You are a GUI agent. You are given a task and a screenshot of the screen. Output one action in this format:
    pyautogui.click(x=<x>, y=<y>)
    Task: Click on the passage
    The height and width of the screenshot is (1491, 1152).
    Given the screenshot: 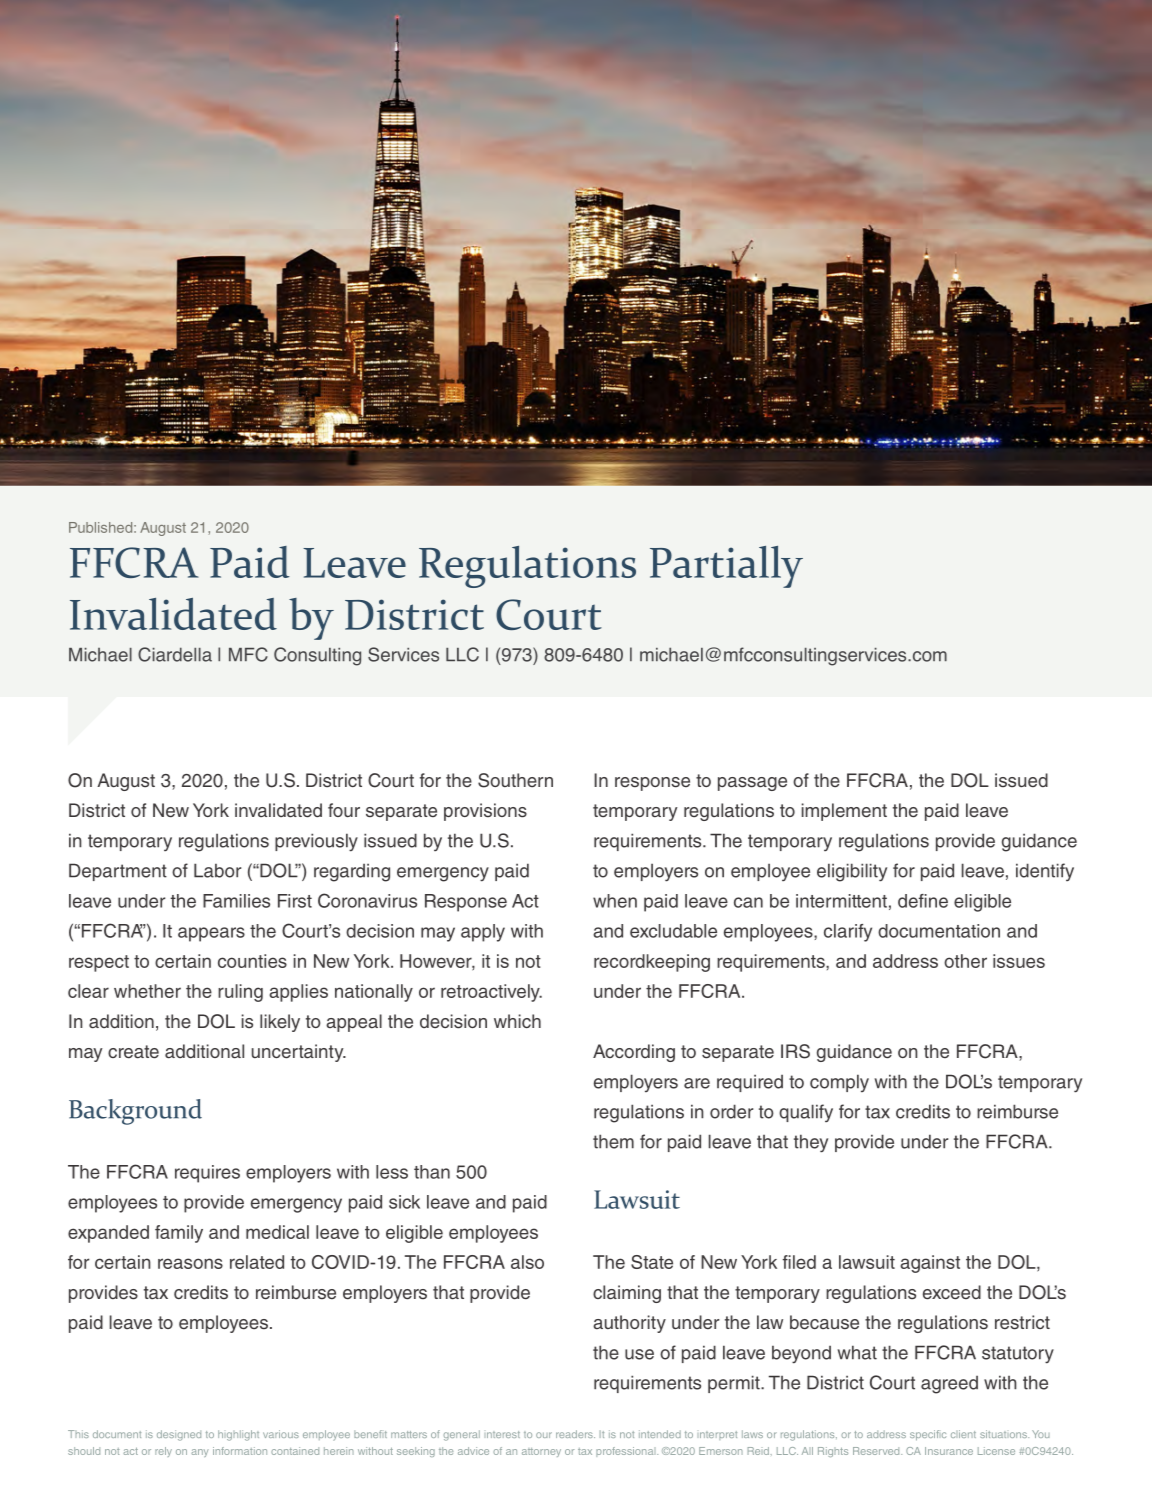 What is the action you would take?
    pyautogui.click(x=752, y=784)
